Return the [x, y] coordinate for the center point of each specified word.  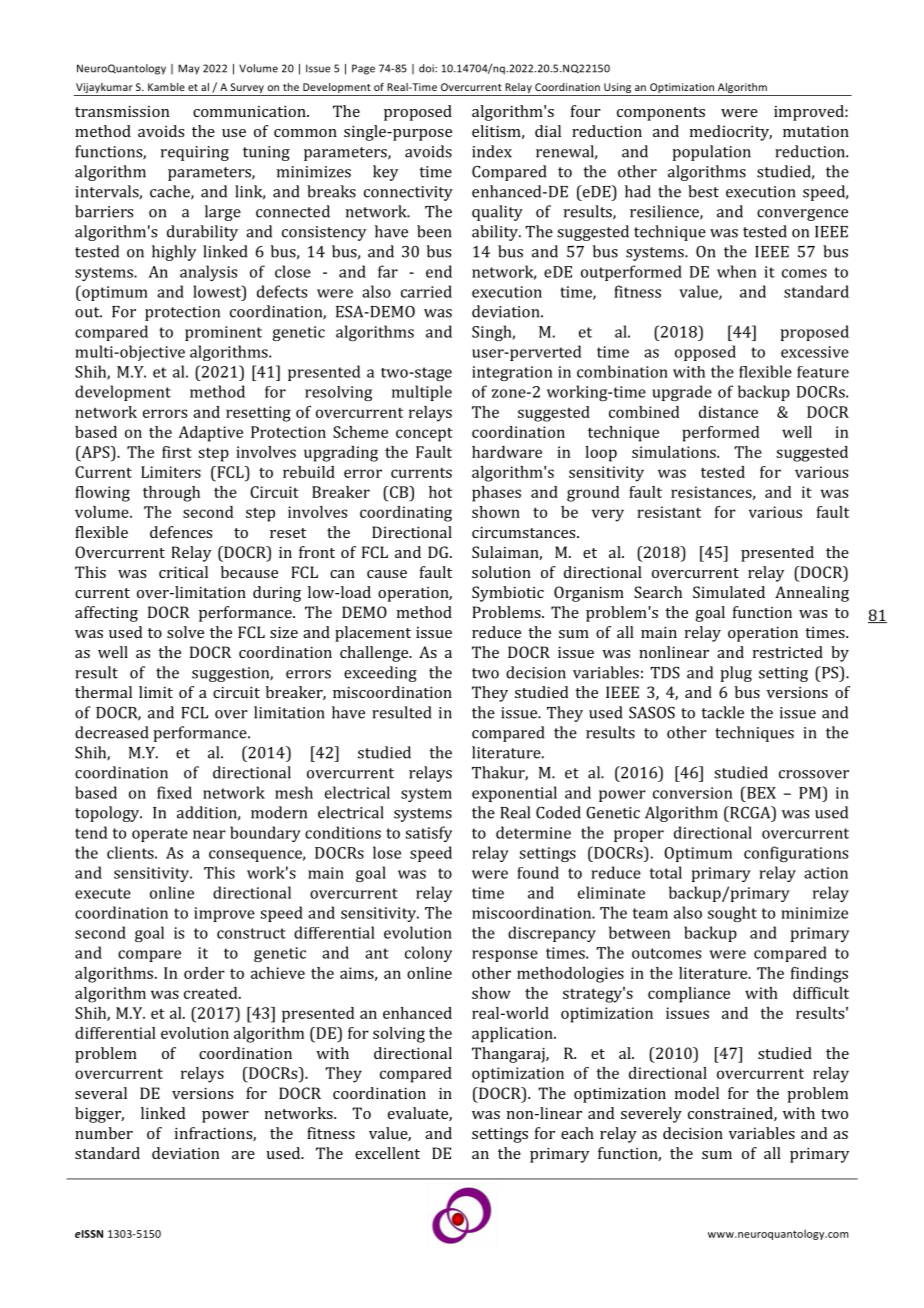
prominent [223, 333]
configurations [796, 854]
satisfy [428, 834]
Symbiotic [508, 594]
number [104, 1133]
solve [185, 632]
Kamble [166, 87]
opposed [705, 353]
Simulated [729, 592]
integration [512, 373]
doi [427, 68]
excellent [387, 1153]
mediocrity [731, 133]
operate [160, 835]
